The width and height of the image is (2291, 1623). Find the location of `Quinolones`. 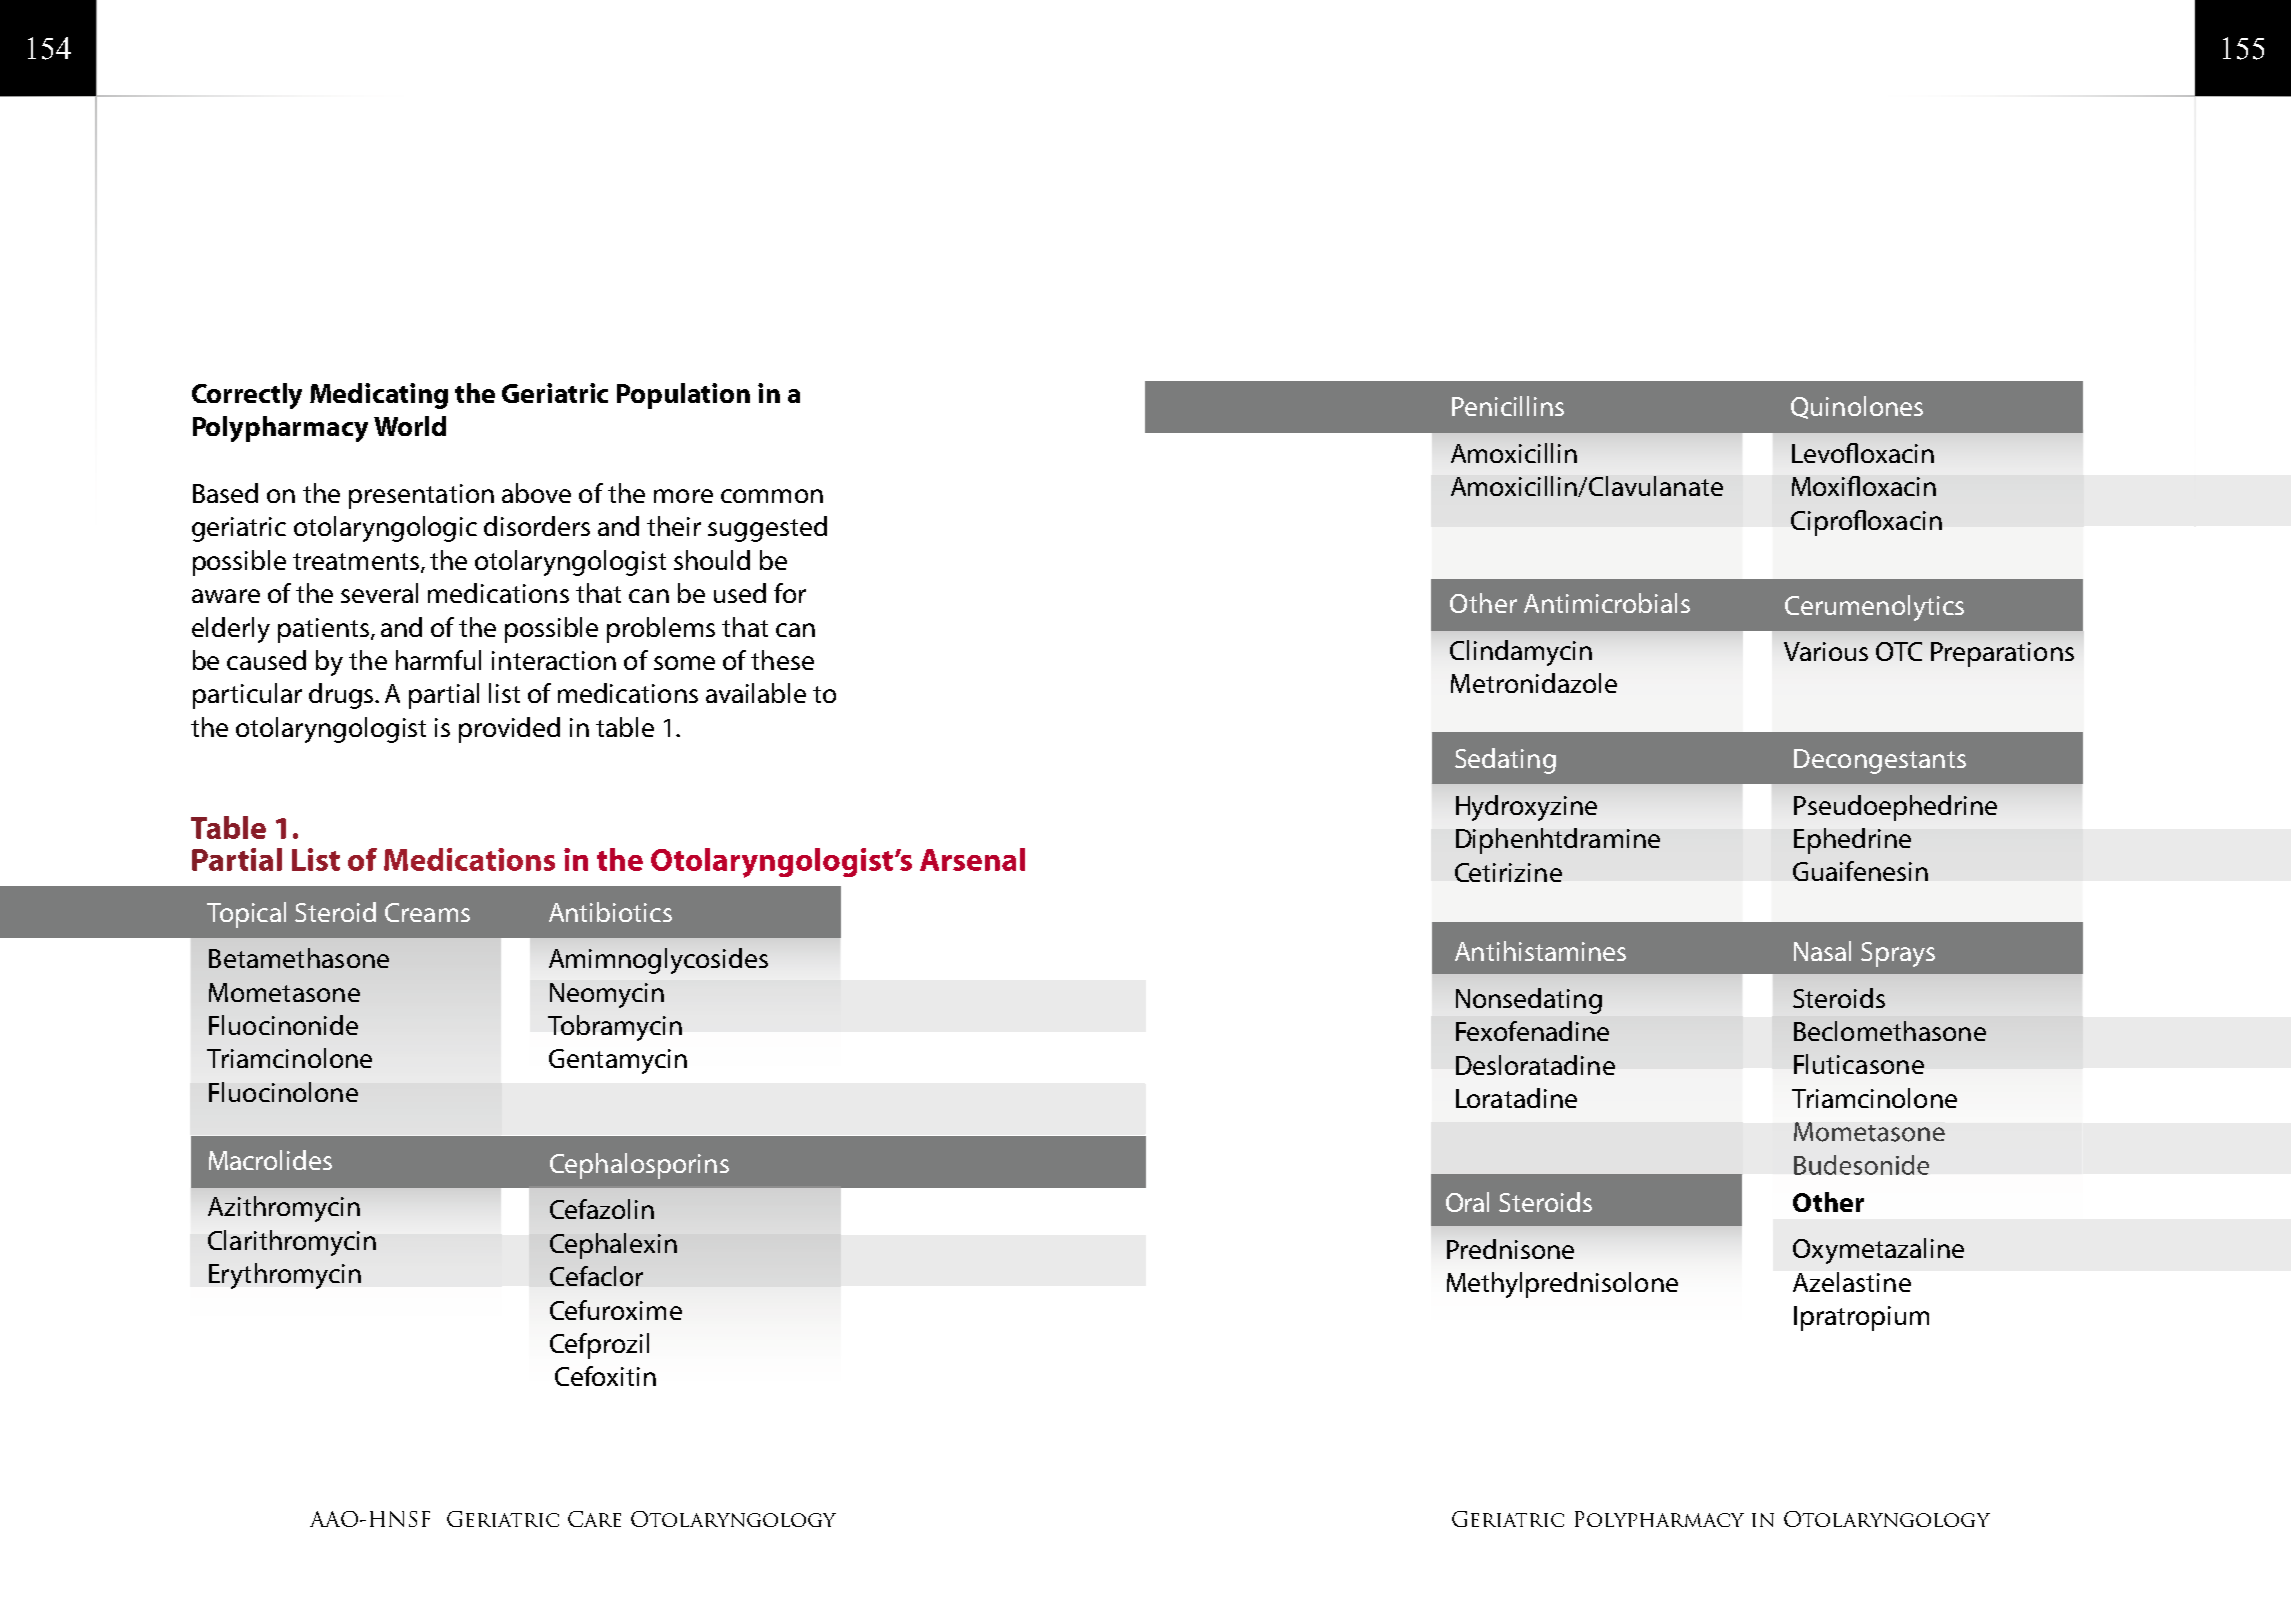

Quinolones is located at coordinates (1857, 407).
